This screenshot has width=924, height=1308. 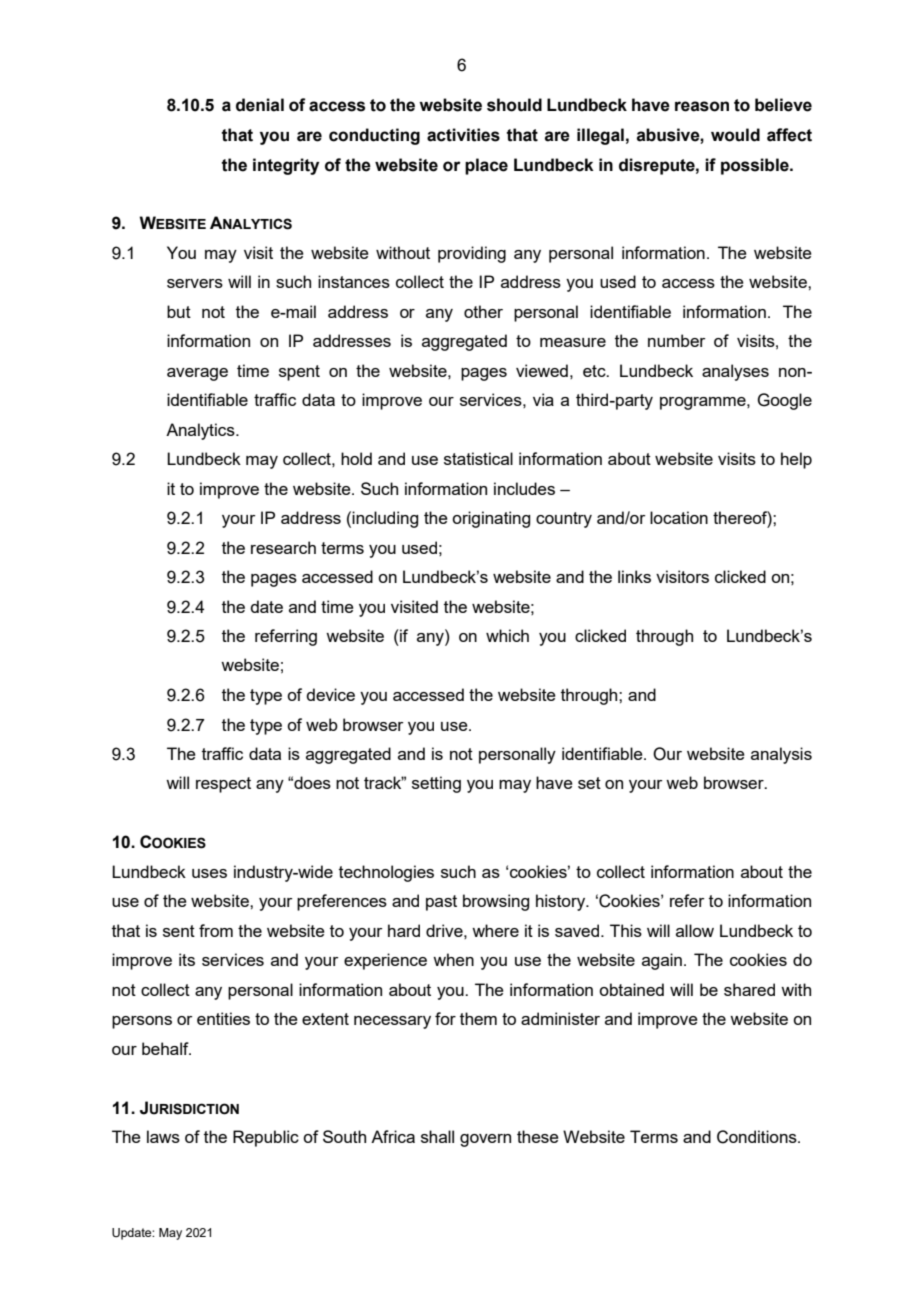 I want to click on Conditions, so click(x=758, y=1137).
